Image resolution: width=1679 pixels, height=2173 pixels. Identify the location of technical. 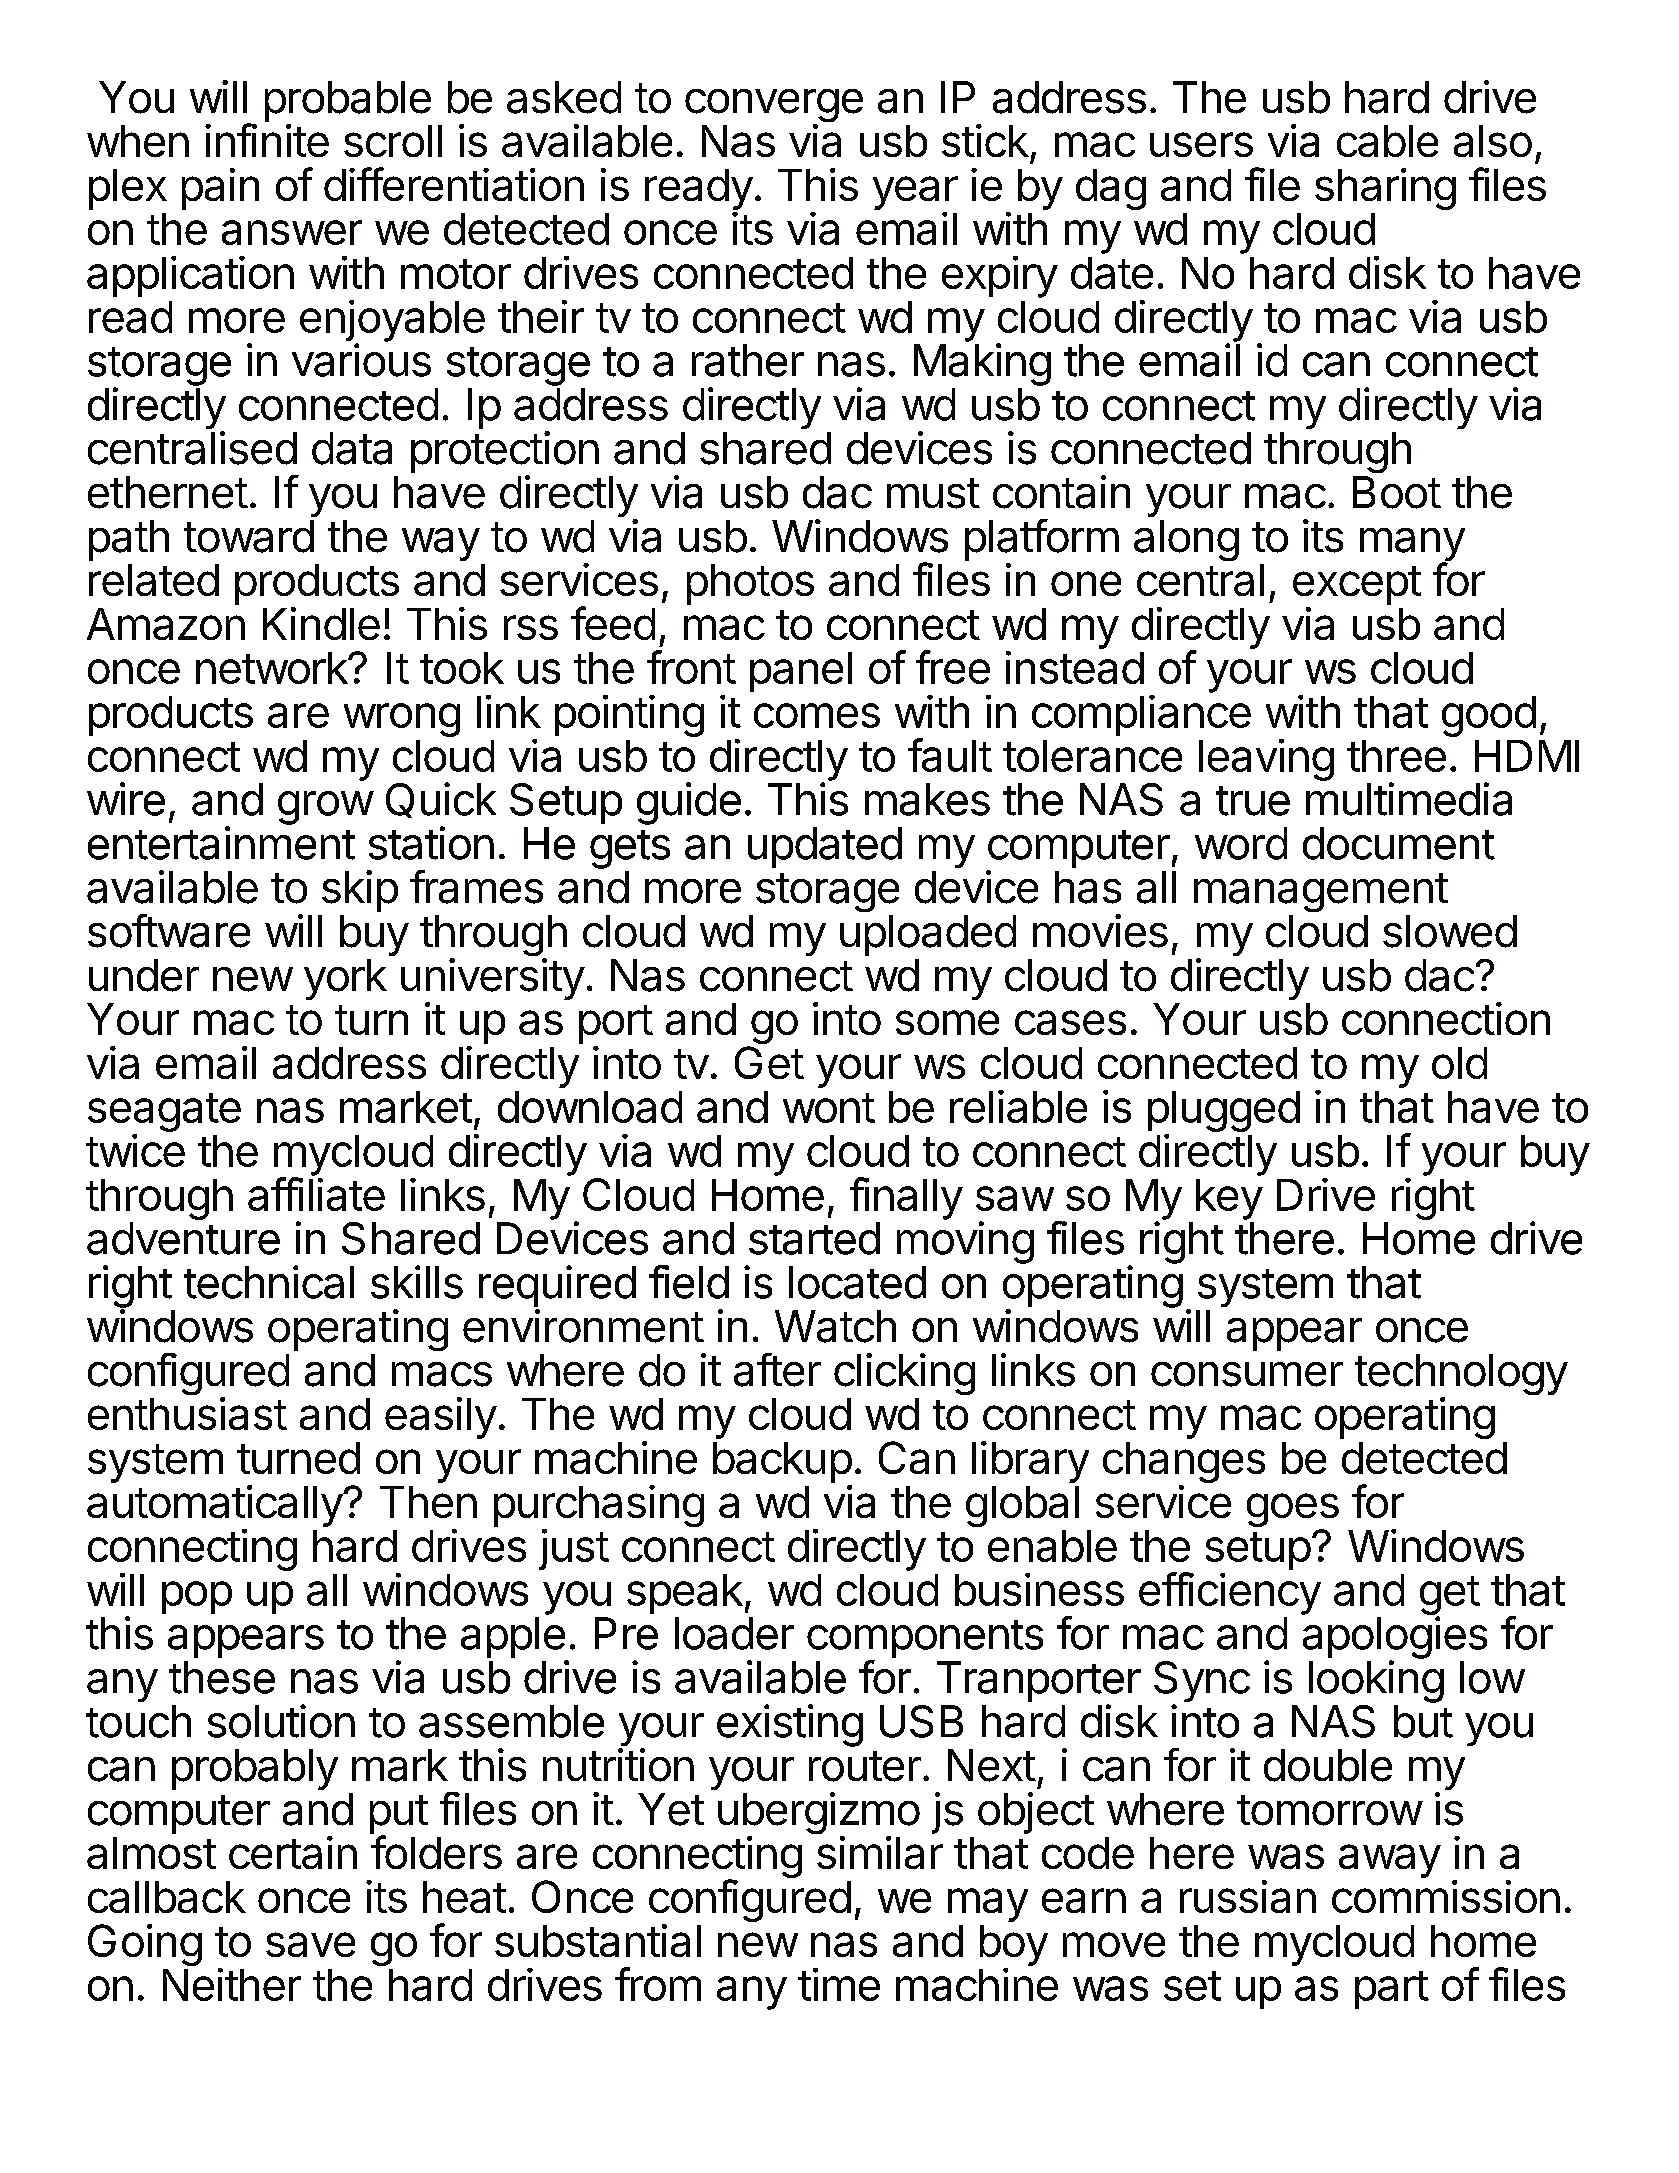
(269, 1282).
